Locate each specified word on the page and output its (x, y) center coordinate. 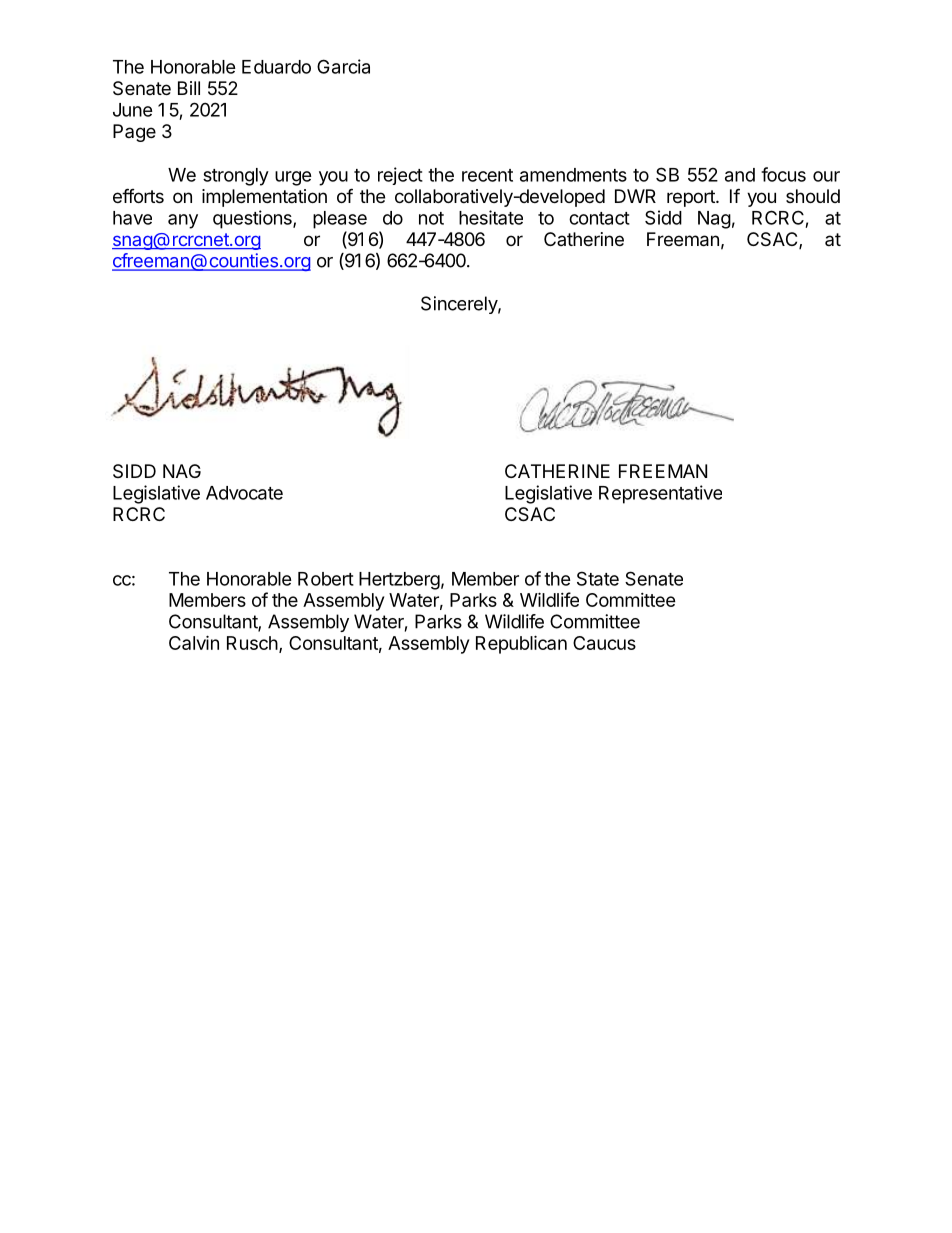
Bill (189, 88)
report (692, 198)
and (740, 175)
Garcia (343, 66)
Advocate (244, 493)
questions (253, 219)
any (183, 221)
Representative (660, 494)
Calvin (194, 642)
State (598, 578)
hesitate (491, 217)
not (431, 218)
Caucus (604, 643)
